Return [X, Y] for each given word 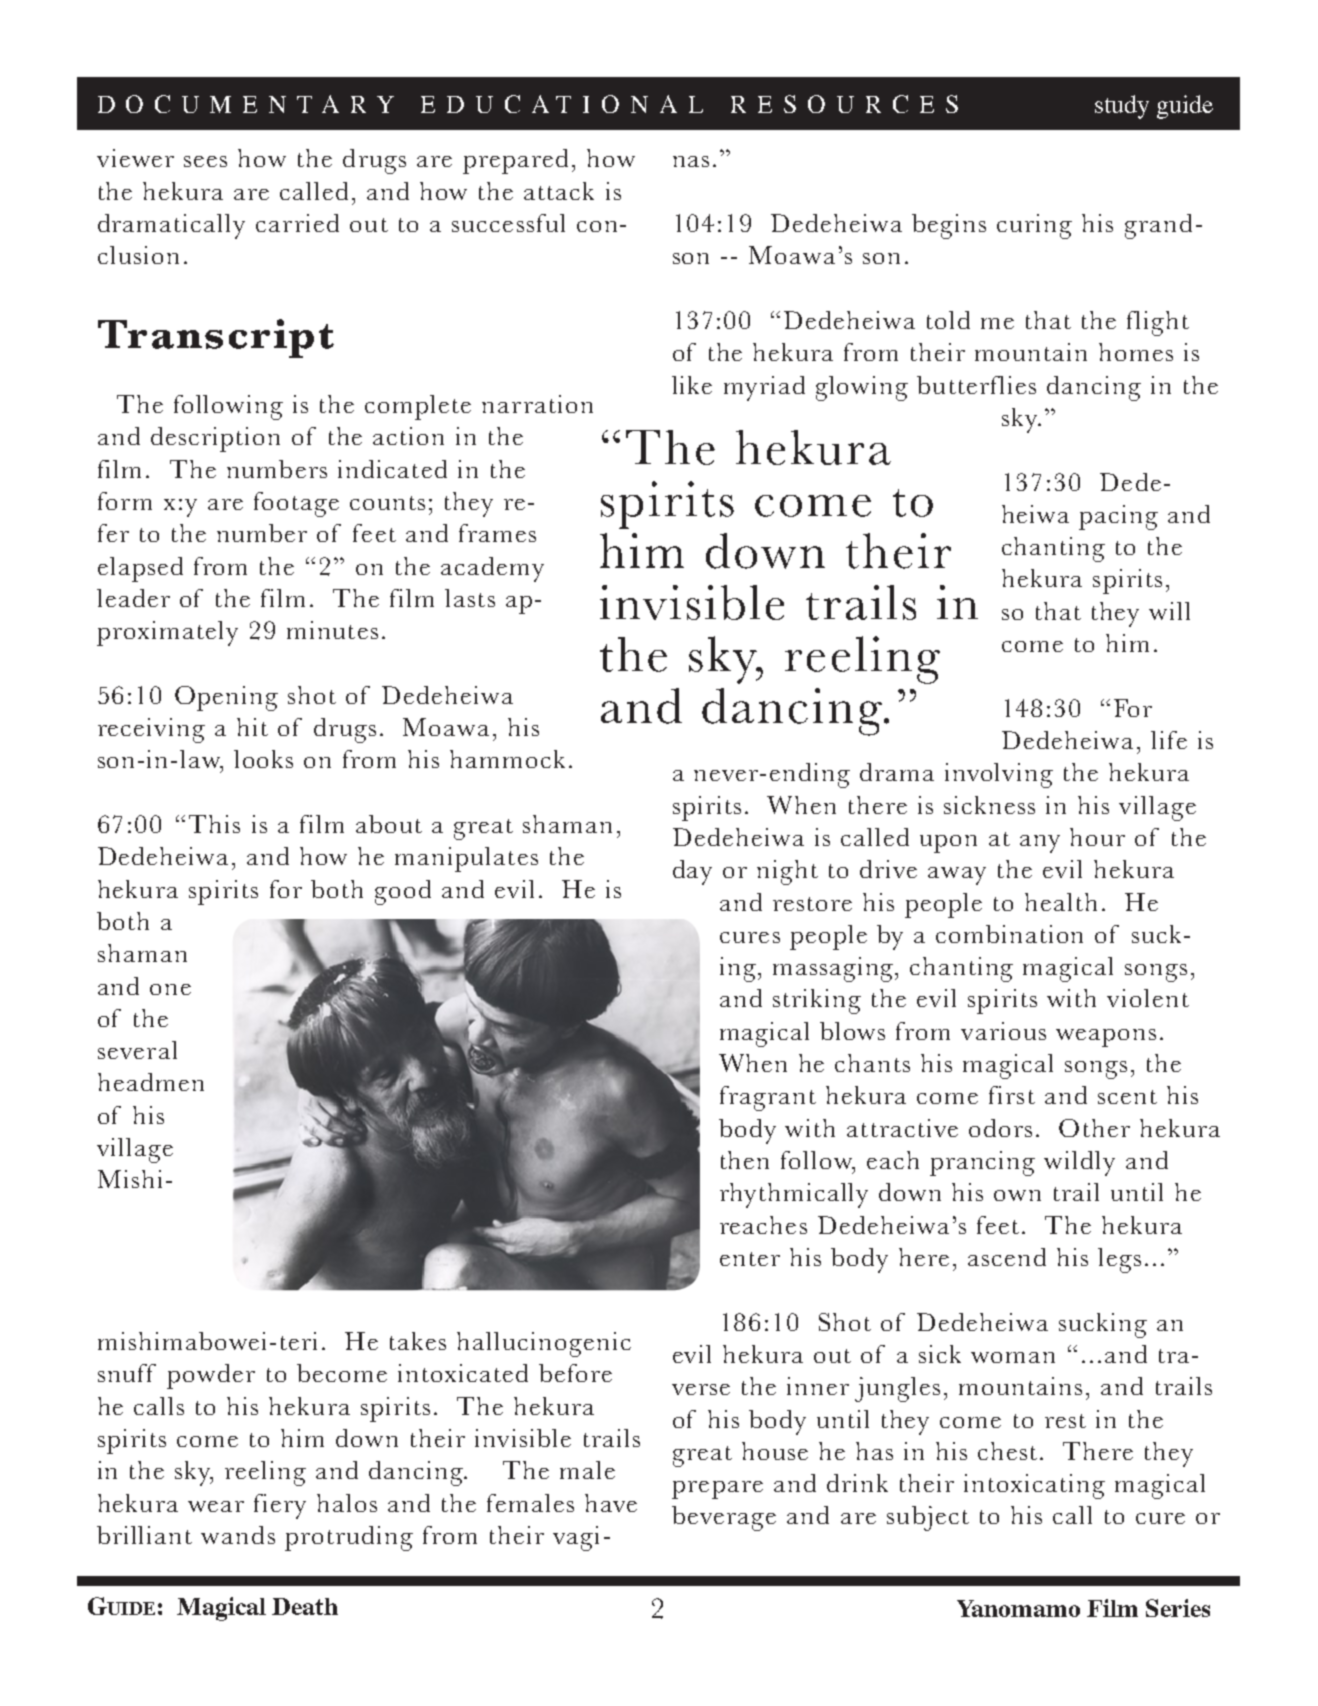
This [214, 824]
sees [205, 161]
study [1122, 107]
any [1040, 844]
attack [559, 191]
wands [238, 1535]
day [692, 872]
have [611, 1503]
